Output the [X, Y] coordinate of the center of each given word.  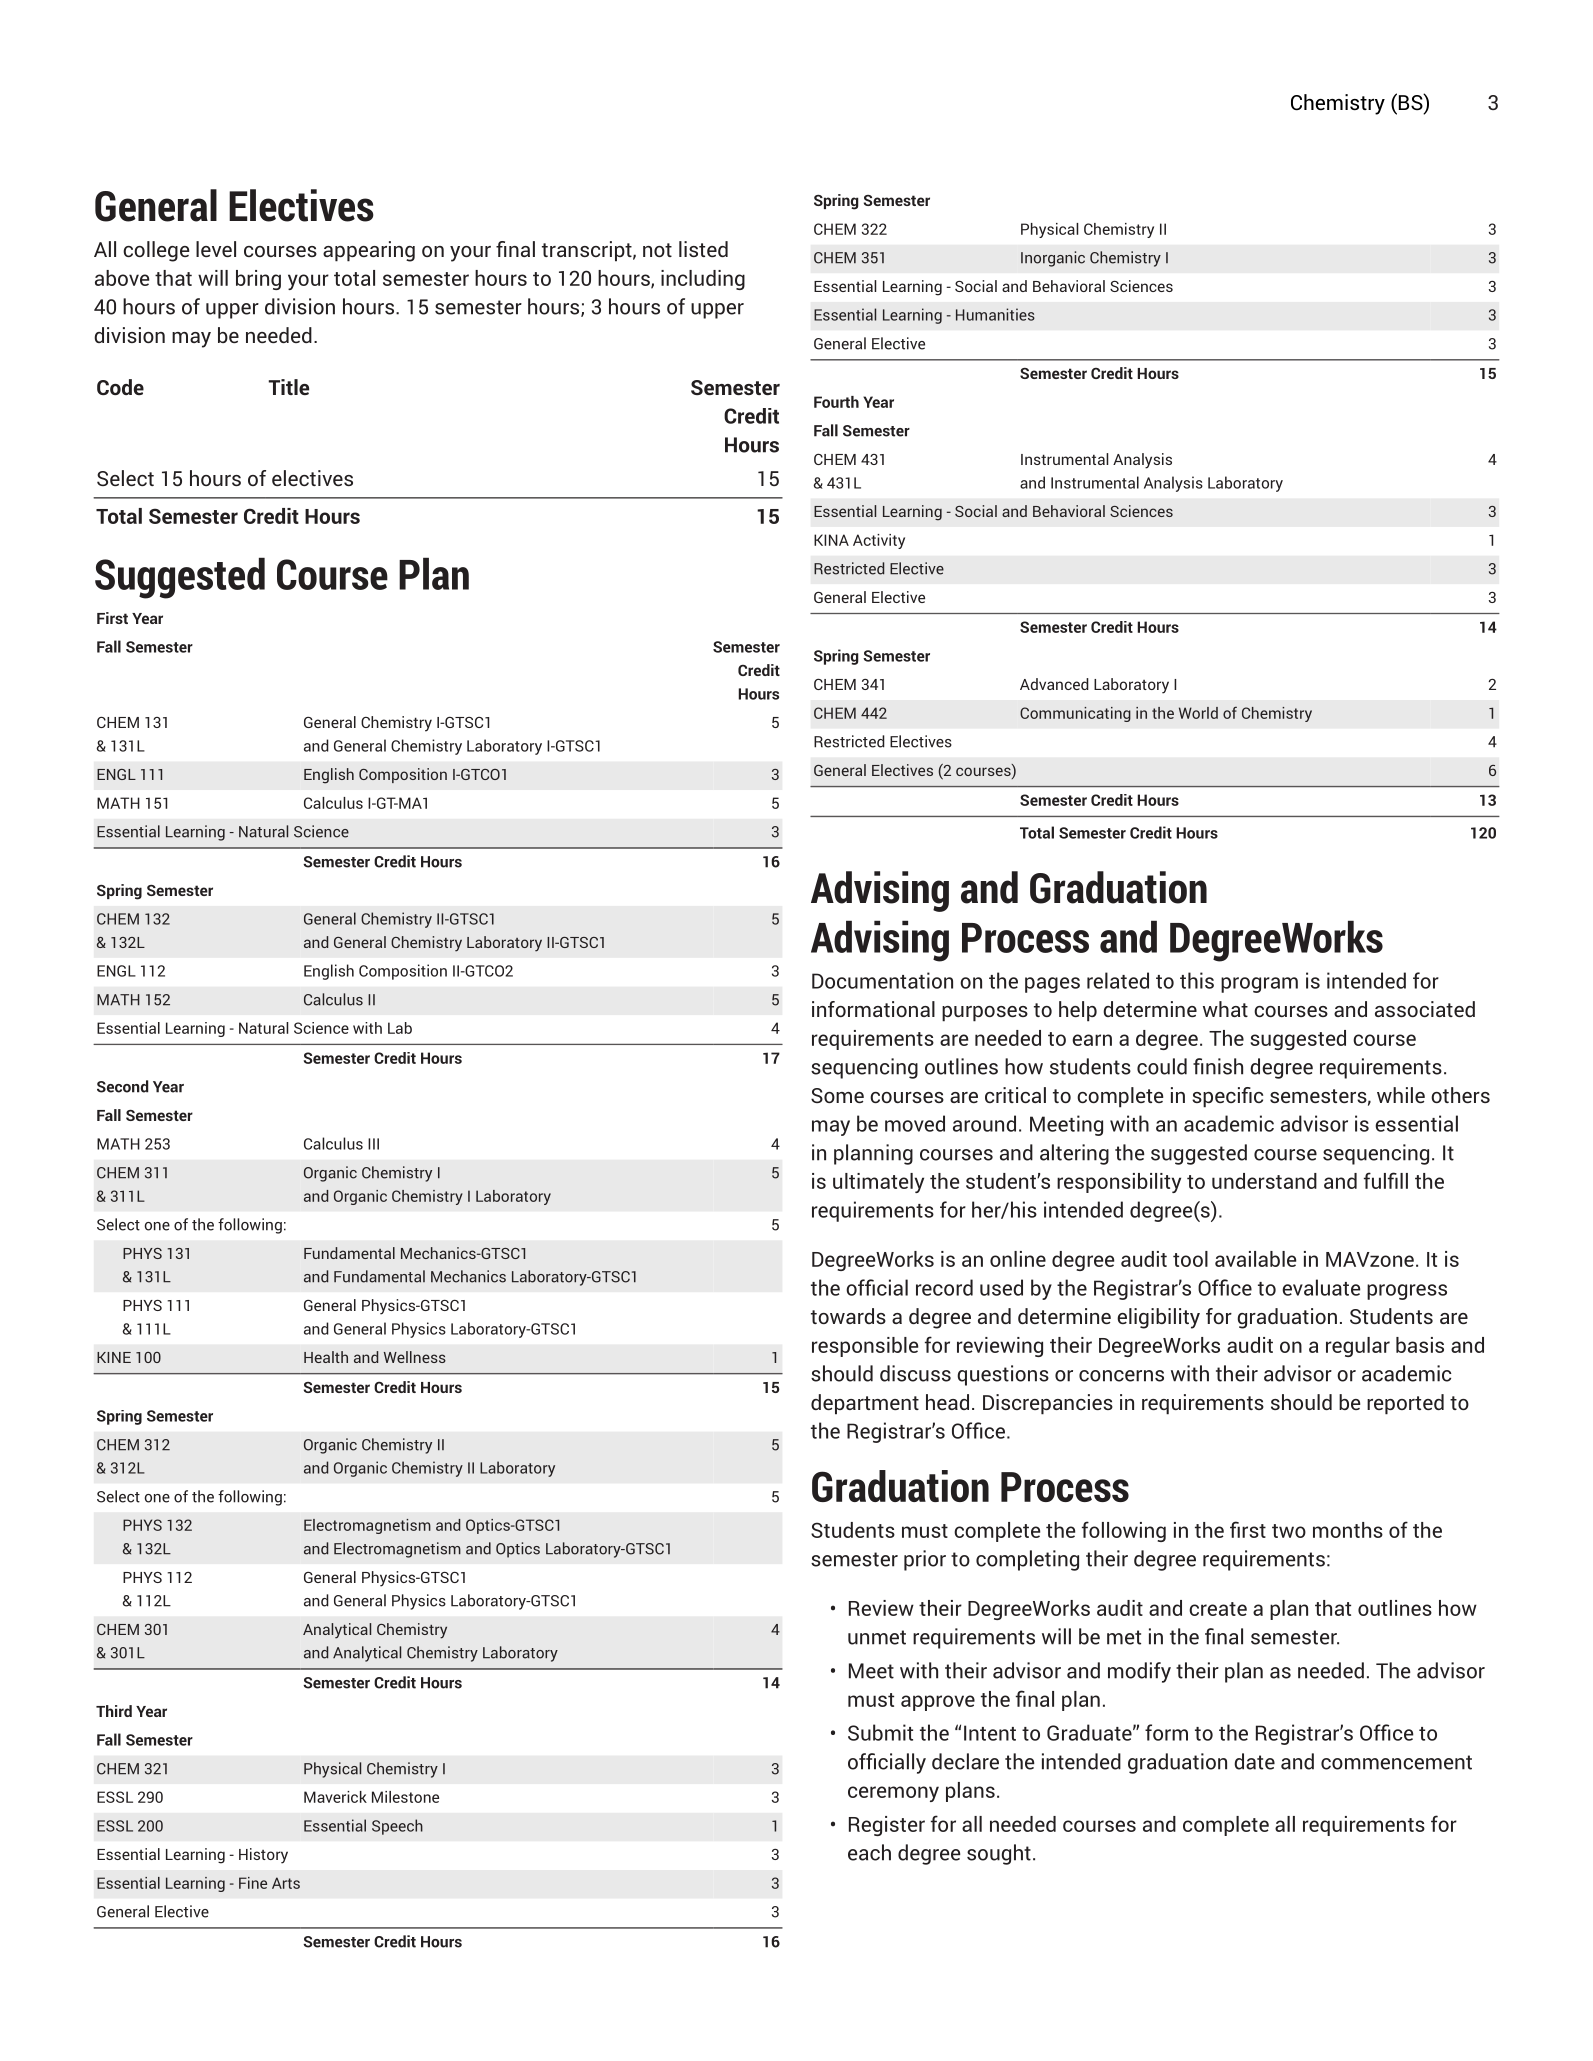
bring [258, 280]
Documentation [882, 980]
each [869, 1852]
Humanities [995, 314]
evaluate [1321, 1287]
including [703, 280]
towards [848, 1316]
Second [122, 1086]
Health [326, 1357]
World [1198, 713]
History [263, 1856]
